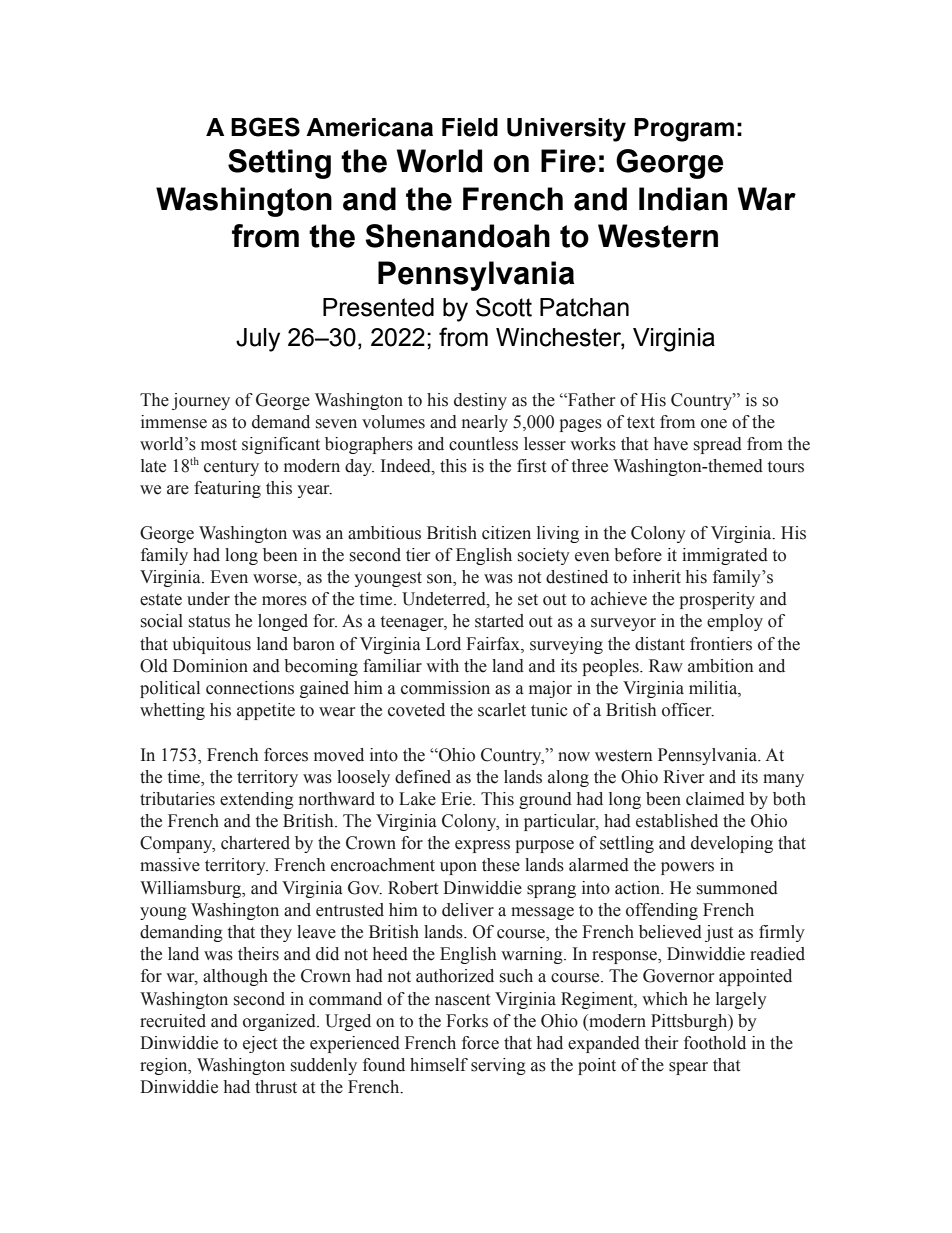 This screenshot has width=952, height=1233. I want to click on Field, so click(470, 127).
